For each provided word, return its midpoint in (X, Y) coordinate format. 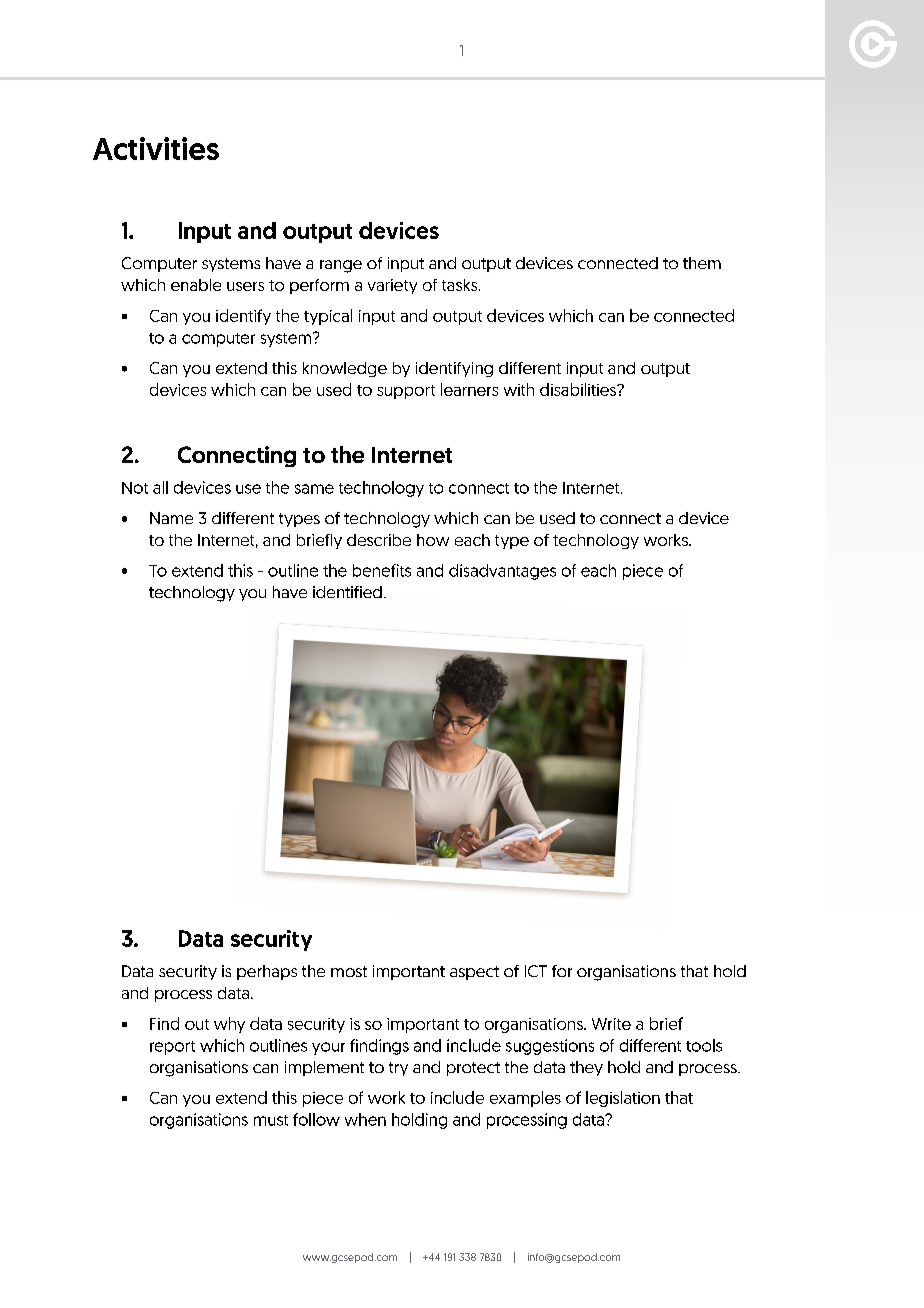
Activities (156, 148)
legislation (623, 1099)
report (172, 1048)
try (398, 1069)
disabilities (579, 389)
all (160, 487)
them (702, 263)
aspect (474, 973)
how (433, 540)
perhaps (267, 972)
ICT (536, 971)
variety (392, 286)
